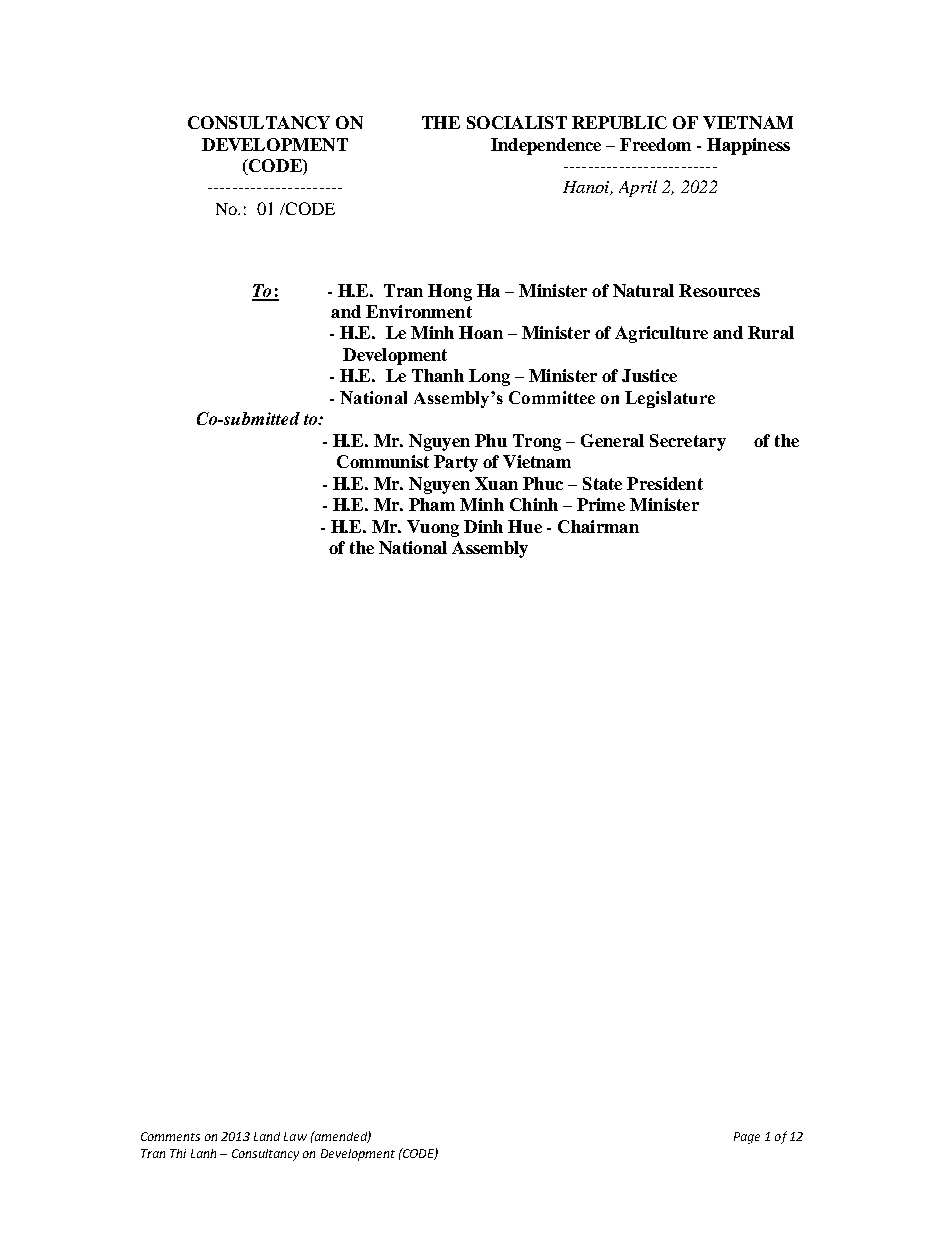  Describe the element at coordinates (670, 399) in the screenshot. I see `Legislature` at that location.
